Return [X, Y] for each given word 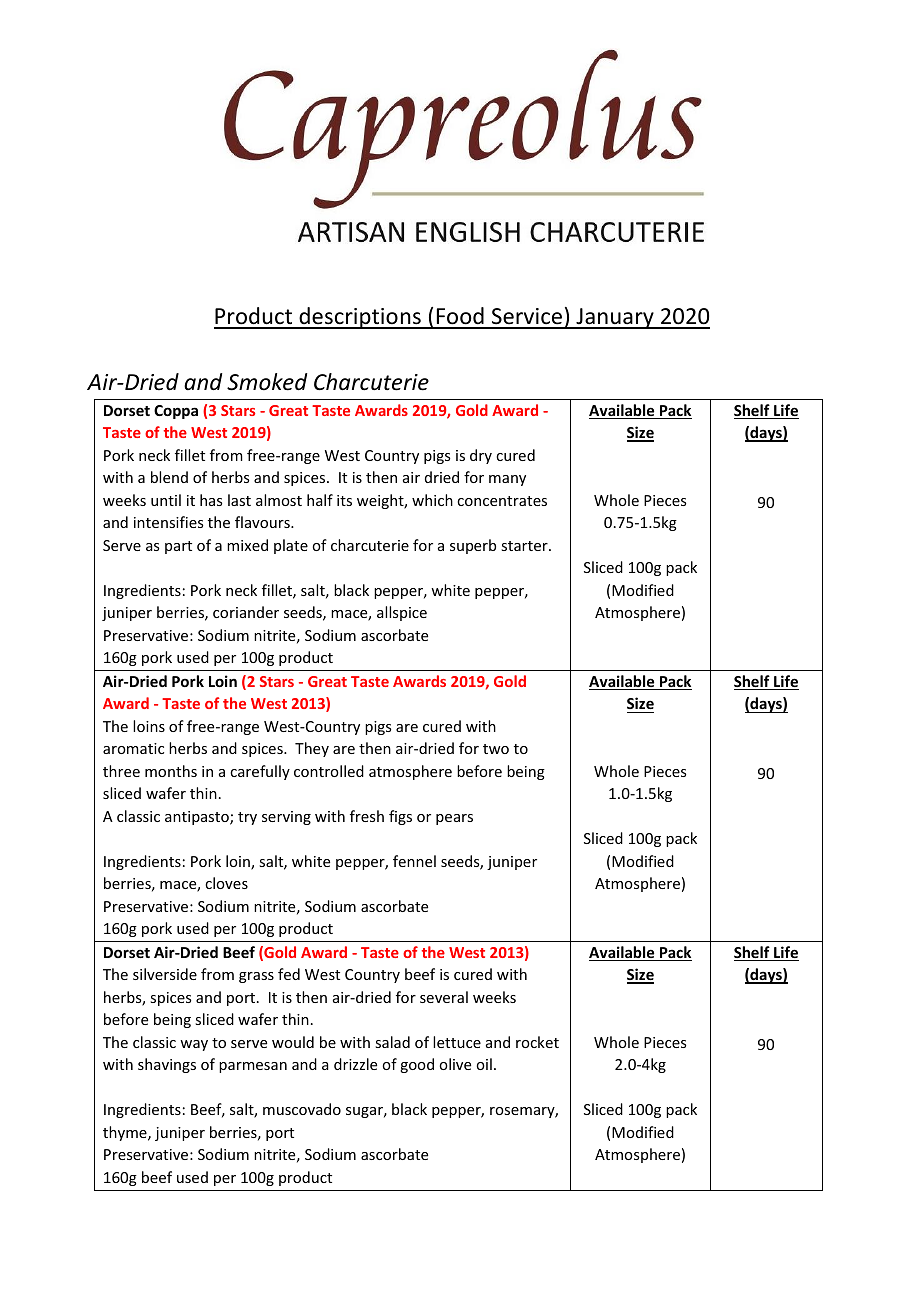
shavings [167, 1065]
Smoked [267, 382]
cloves [226, 883]
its [344, 500]
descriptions [360, 318]
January [615, 318]
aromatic [133, 748]
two [496, 749]
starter [525, 546]
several [444, 997]
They [312, 749]
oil [484, 1064]
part [178, 547]
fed [289, 974]
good [417, 1065]
